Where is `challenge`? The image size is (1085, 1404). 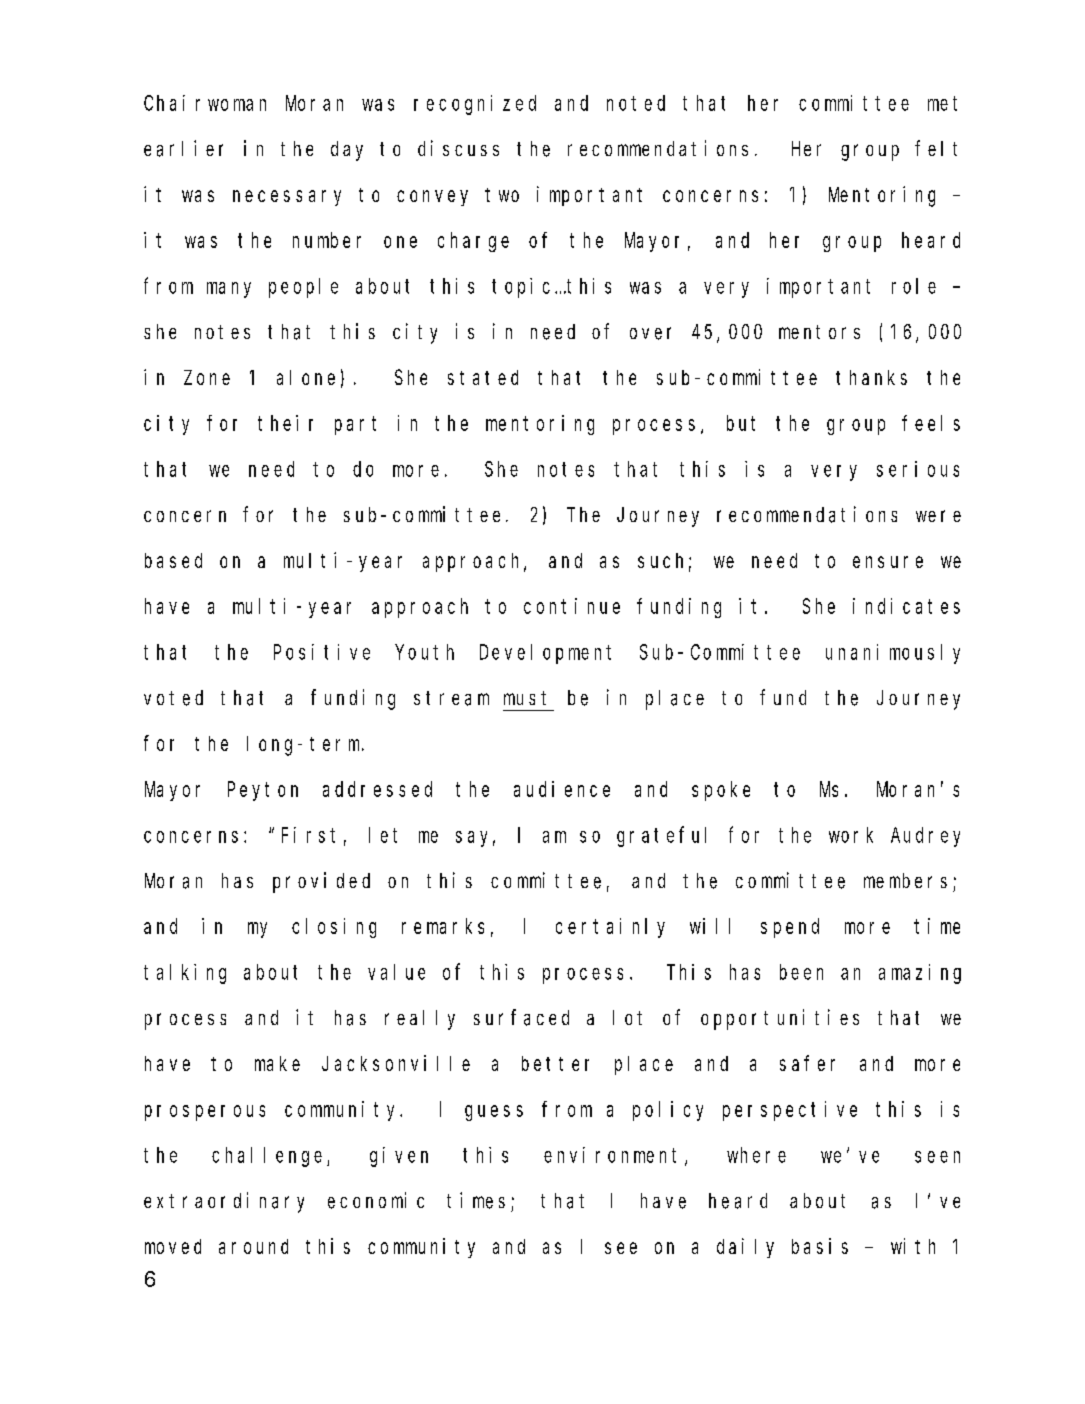
challenge is located at coordinates (270, 1157).
